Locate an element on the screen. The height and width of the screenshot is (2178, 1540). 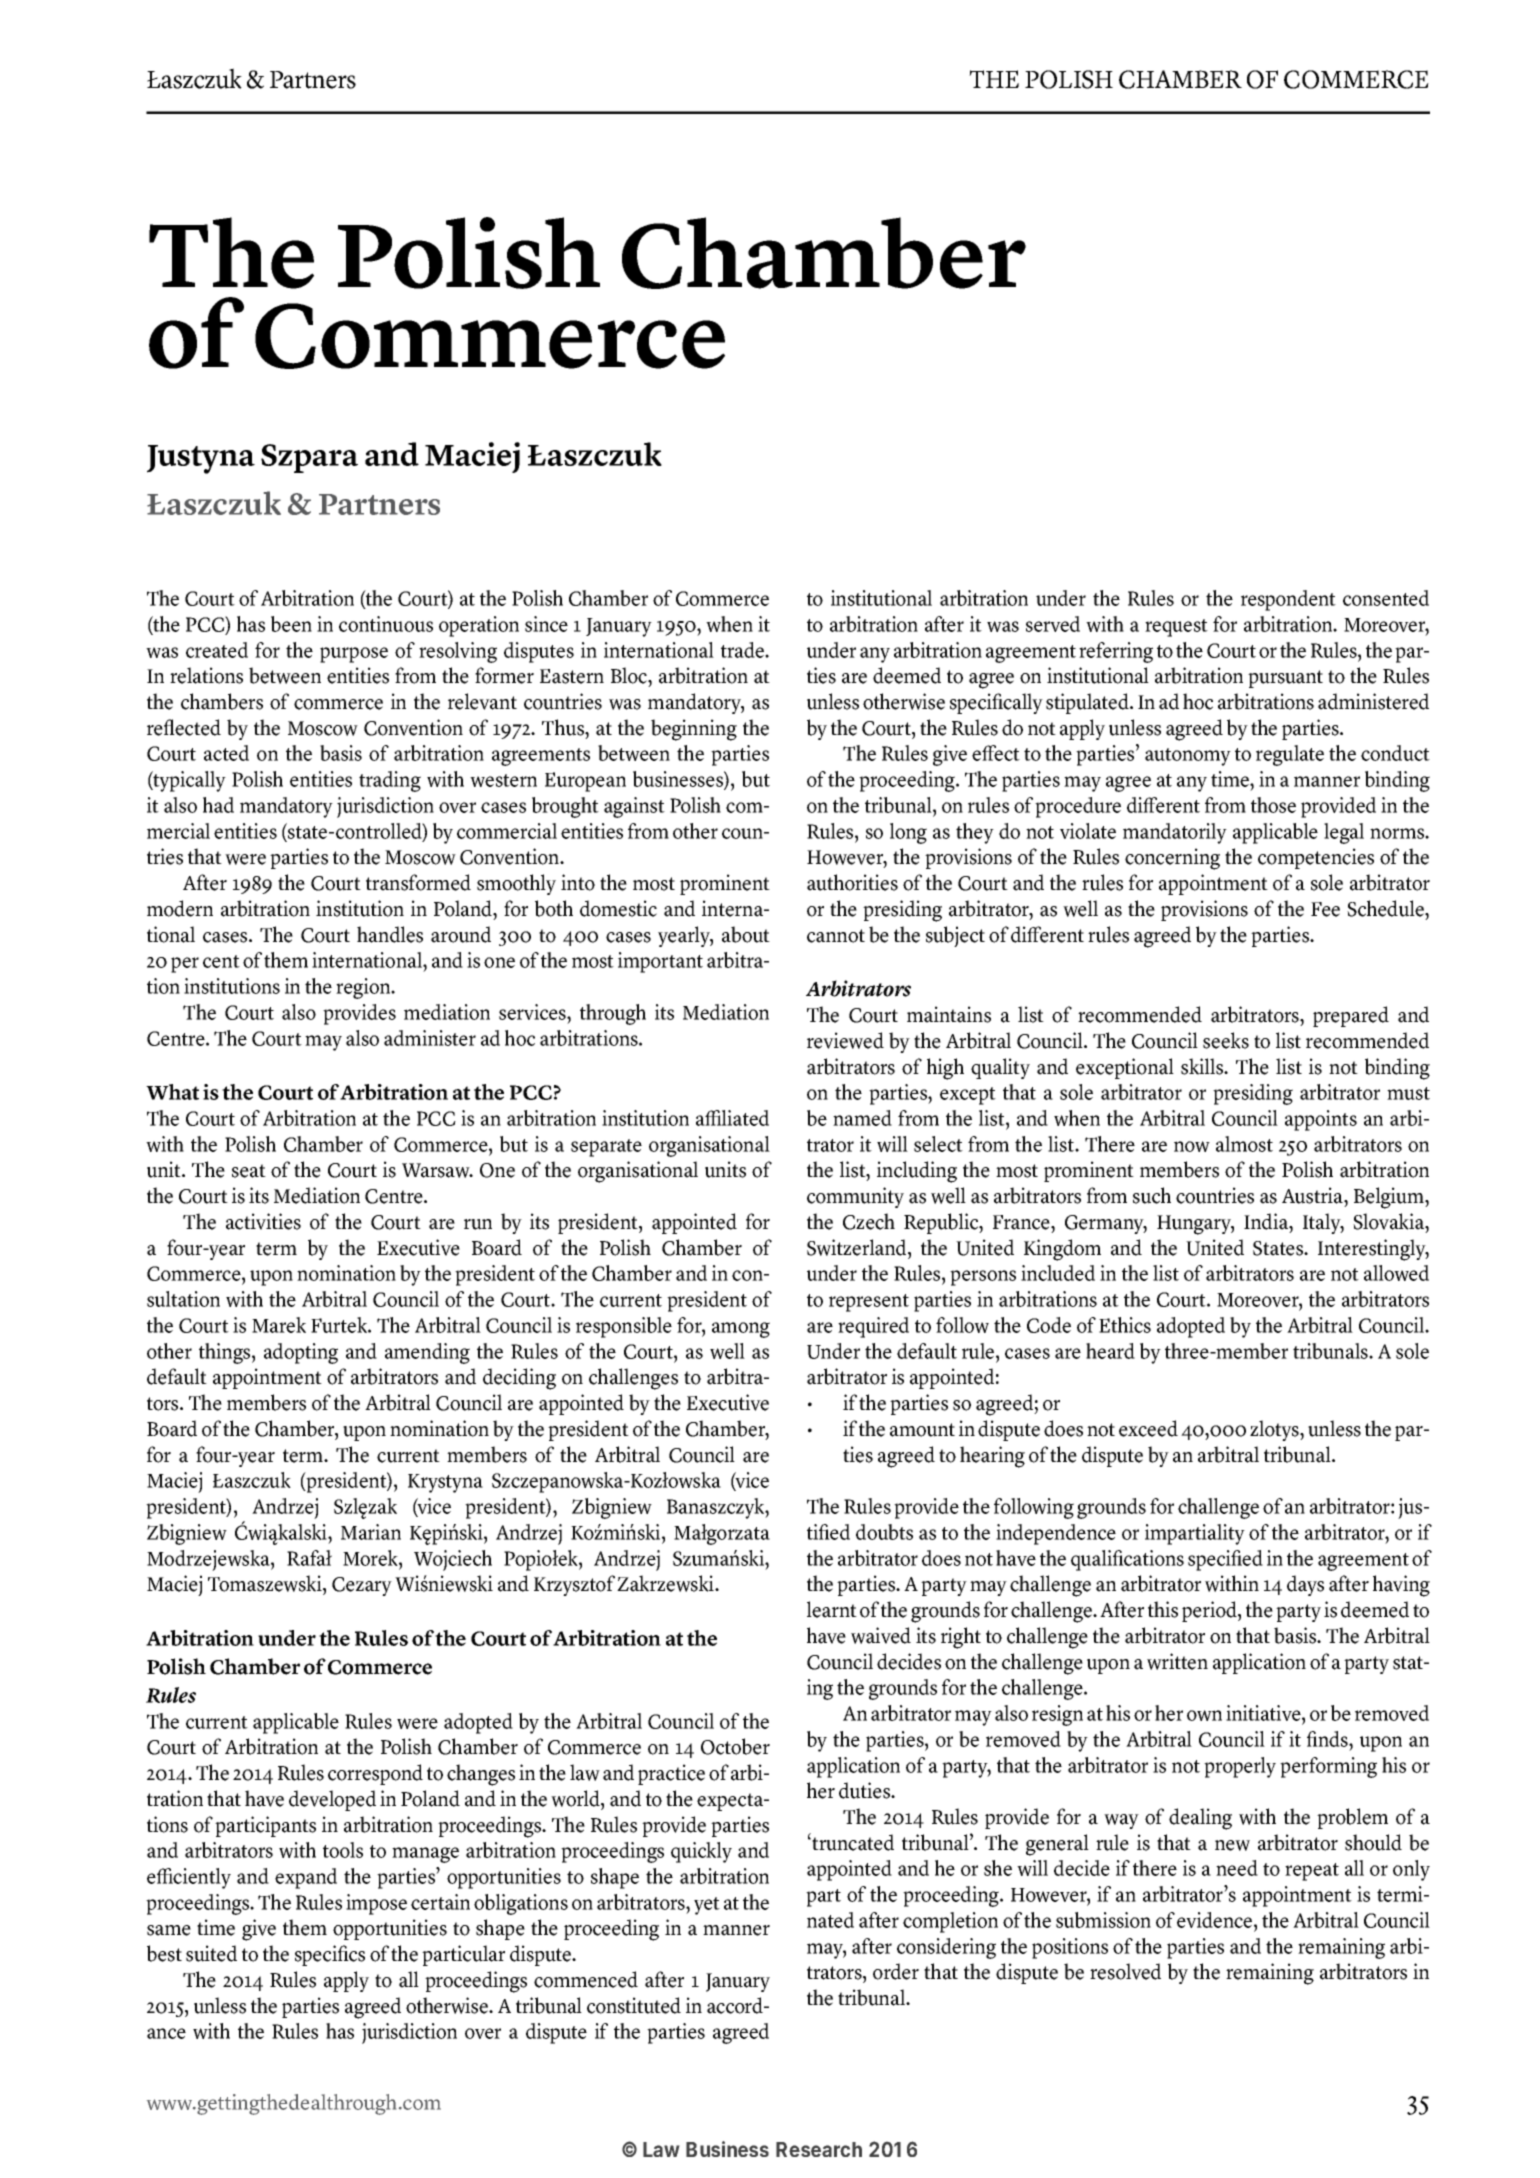
required is located at coordinates (873, 1327).
